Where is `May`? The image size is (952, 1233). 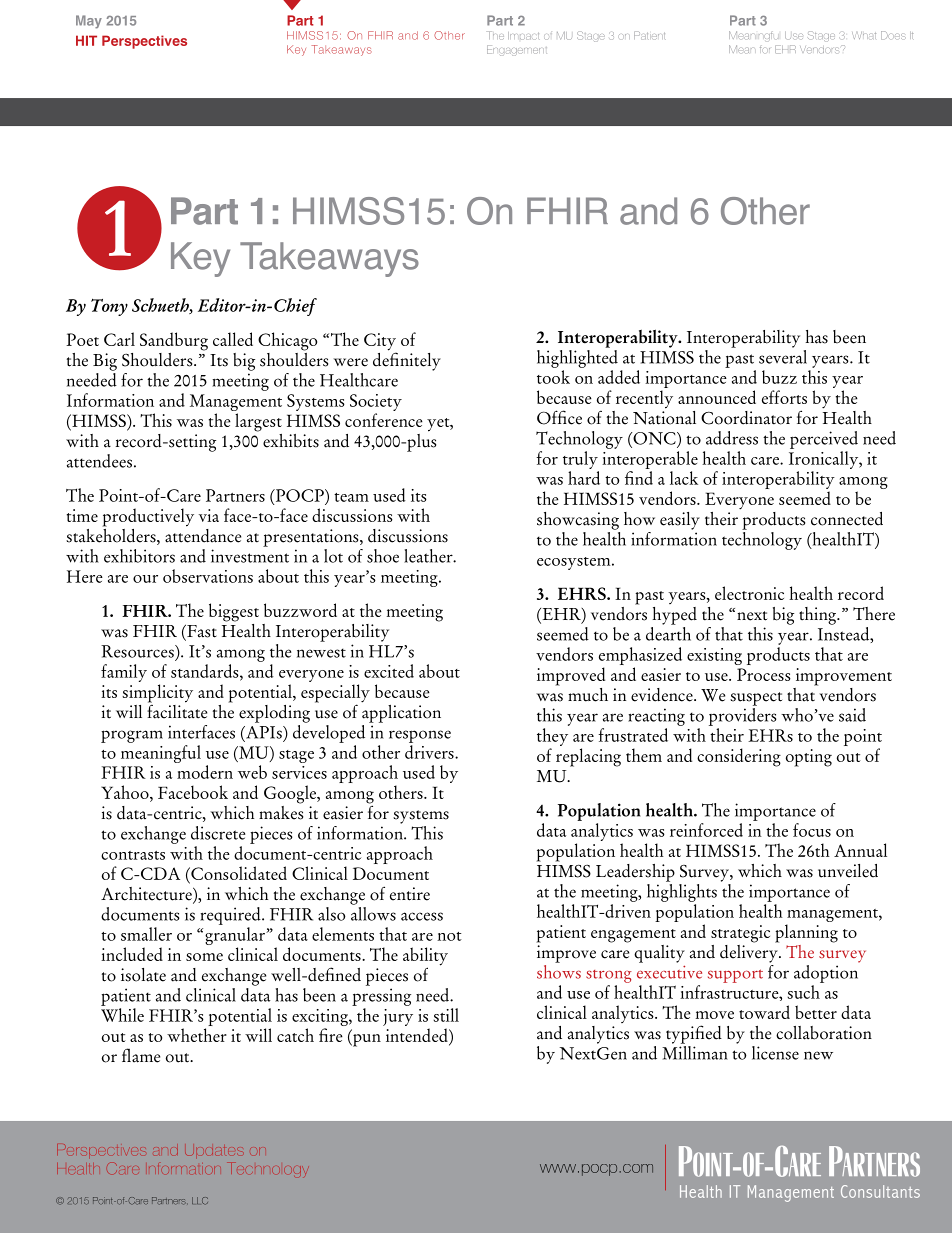 May is located at coordinates (89, 22).
